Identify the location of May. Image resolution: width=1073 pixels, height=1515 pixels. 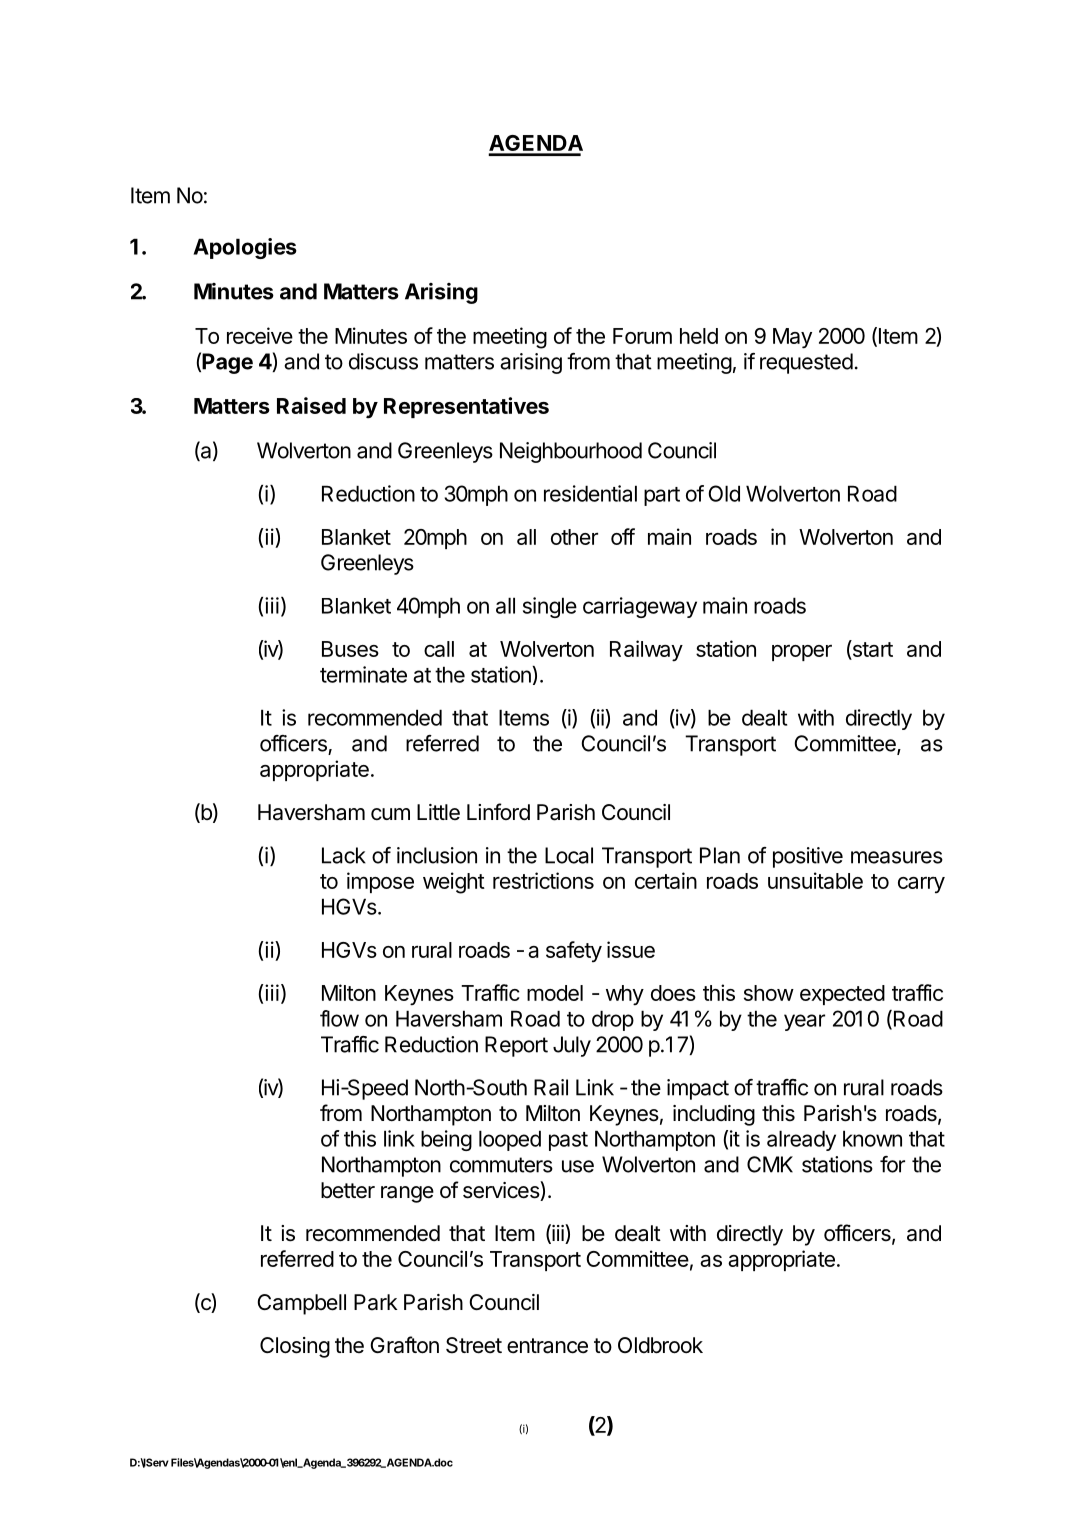
(792, 338).
